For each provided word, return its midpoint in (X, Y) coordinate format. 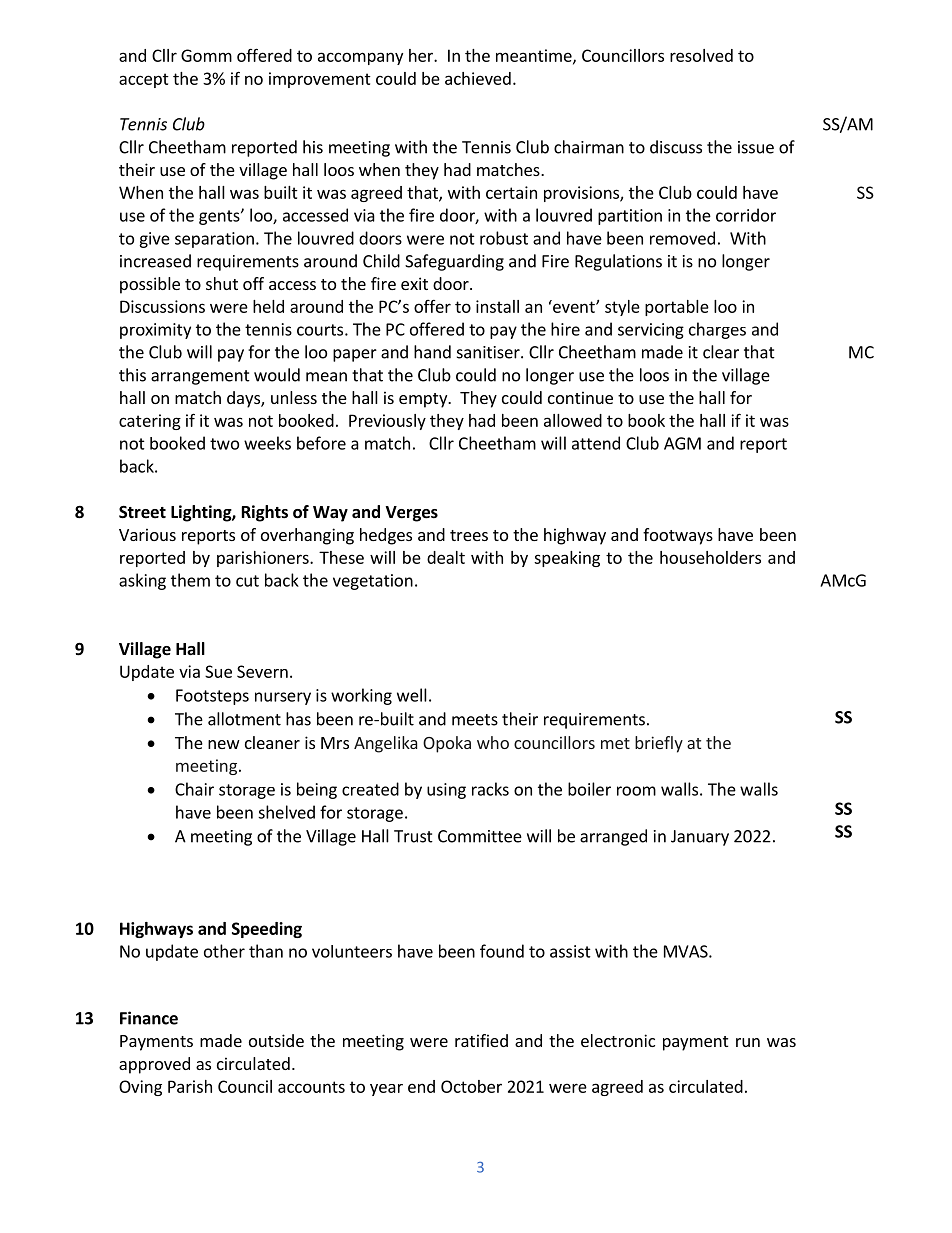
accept (144, 80)
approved (154, 1065)
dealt (446, 557)
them (190, 580)
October (471, 1086)
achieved (478, 78)
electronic (618, 1040)
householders (710, 557)
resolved (701, 55)
